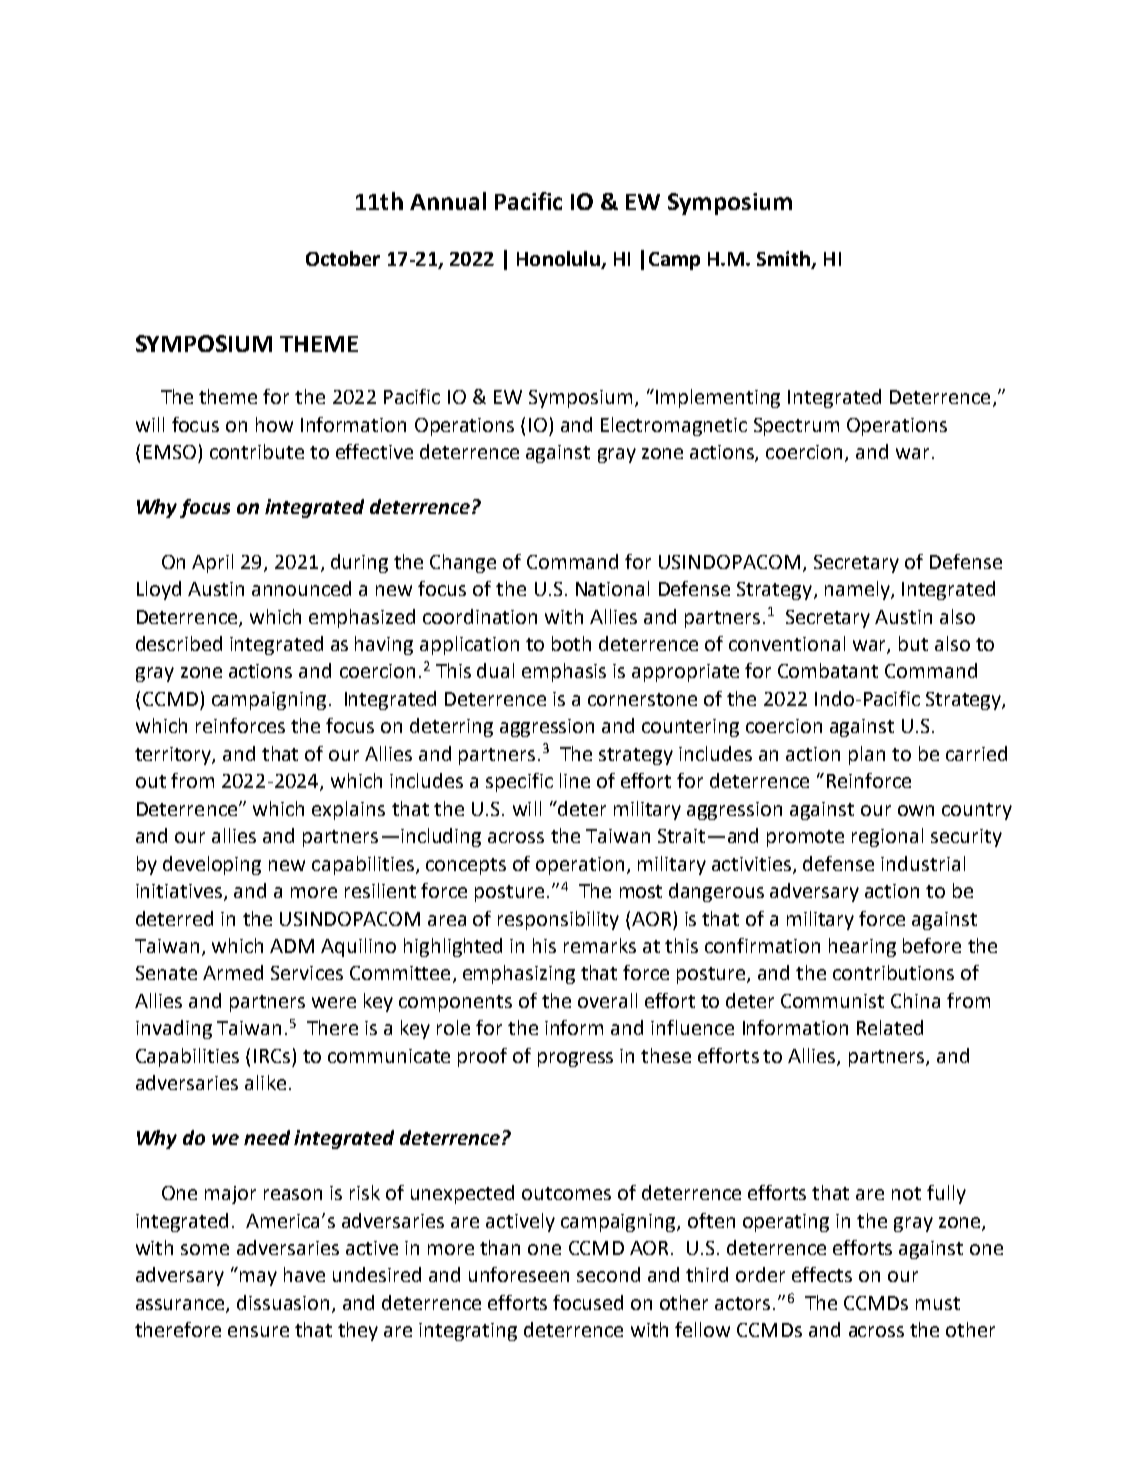 The height and width of the document is (1484, 1147). Describe the element at coordinates (867, 755) in the document. I see `plan` at that location.
